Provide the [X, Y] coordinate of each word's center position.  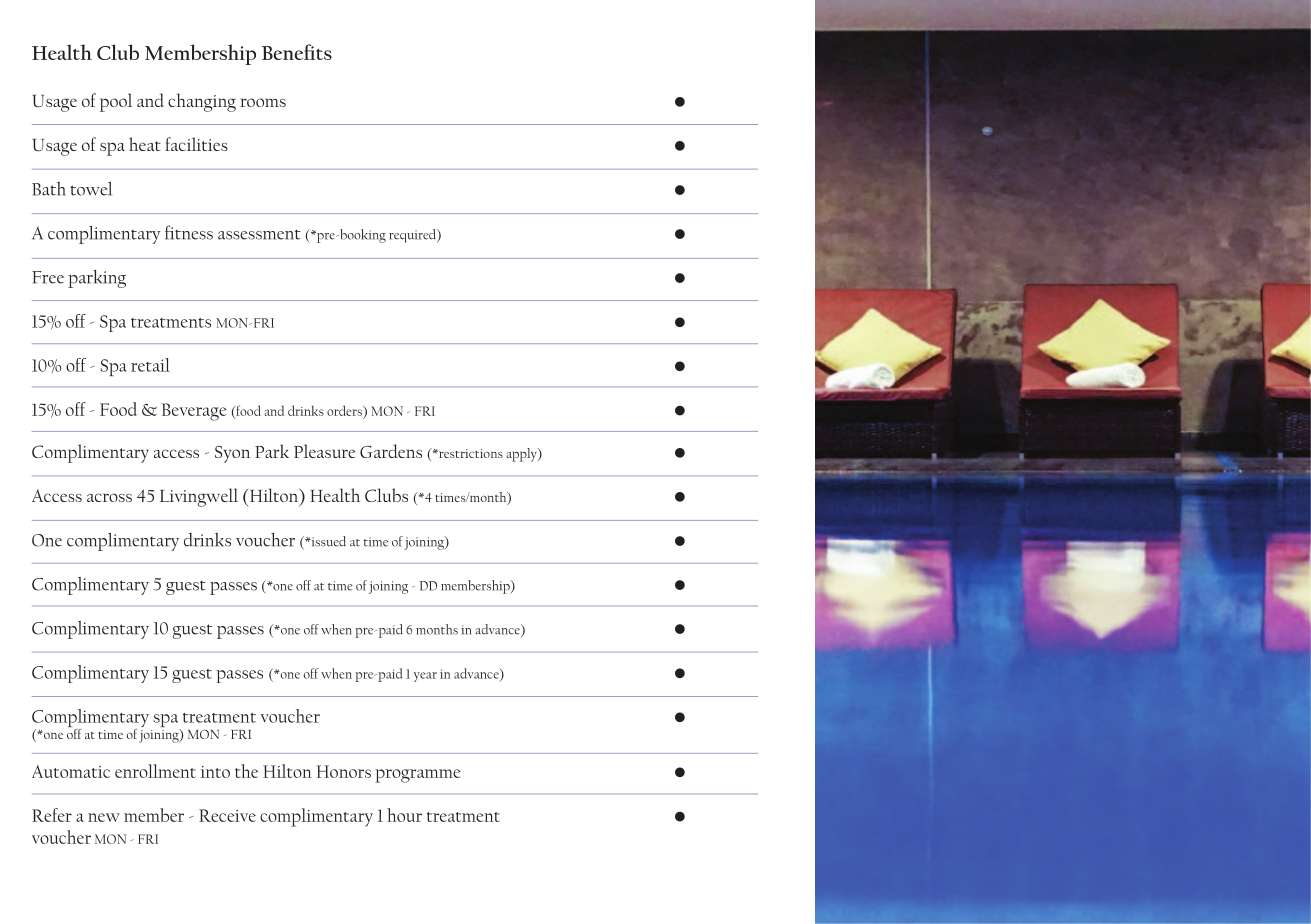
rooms [263, 102]
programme [417, 776]
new [104, 817]
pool [116, 102]
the [246, 771]
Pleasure [324, 451]
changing [202, 102]
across [109, 497]
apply [523, 455]
